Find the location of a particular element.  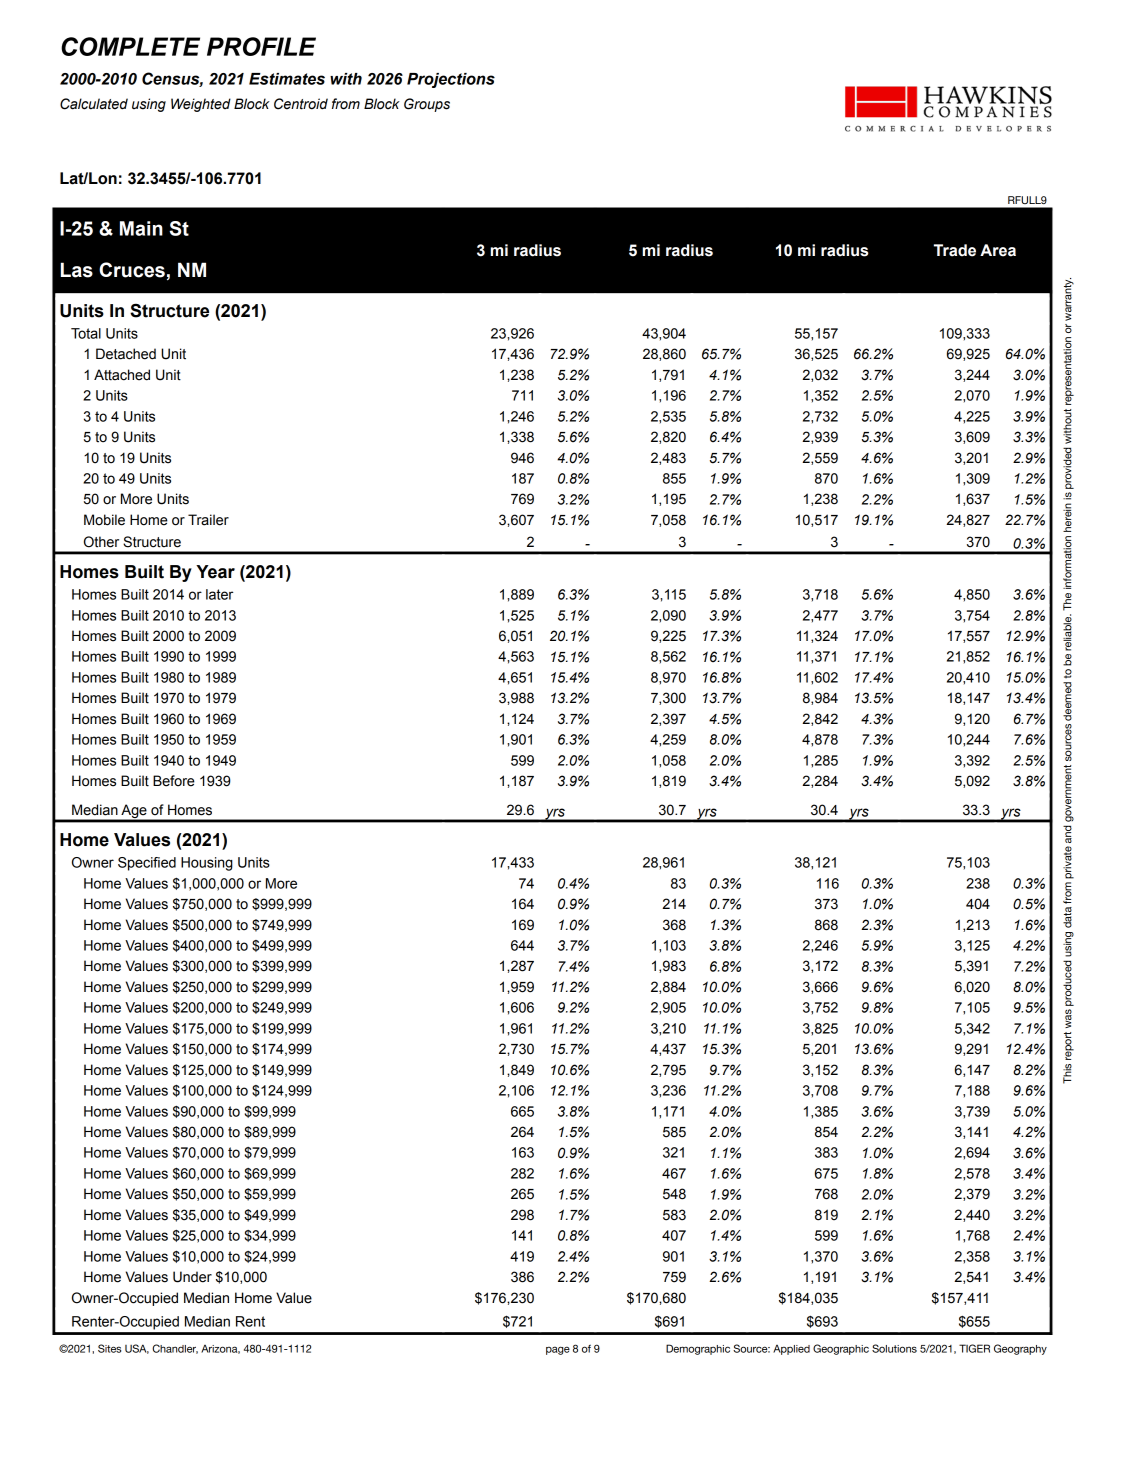

Before is located at coordinates (174, 781).
